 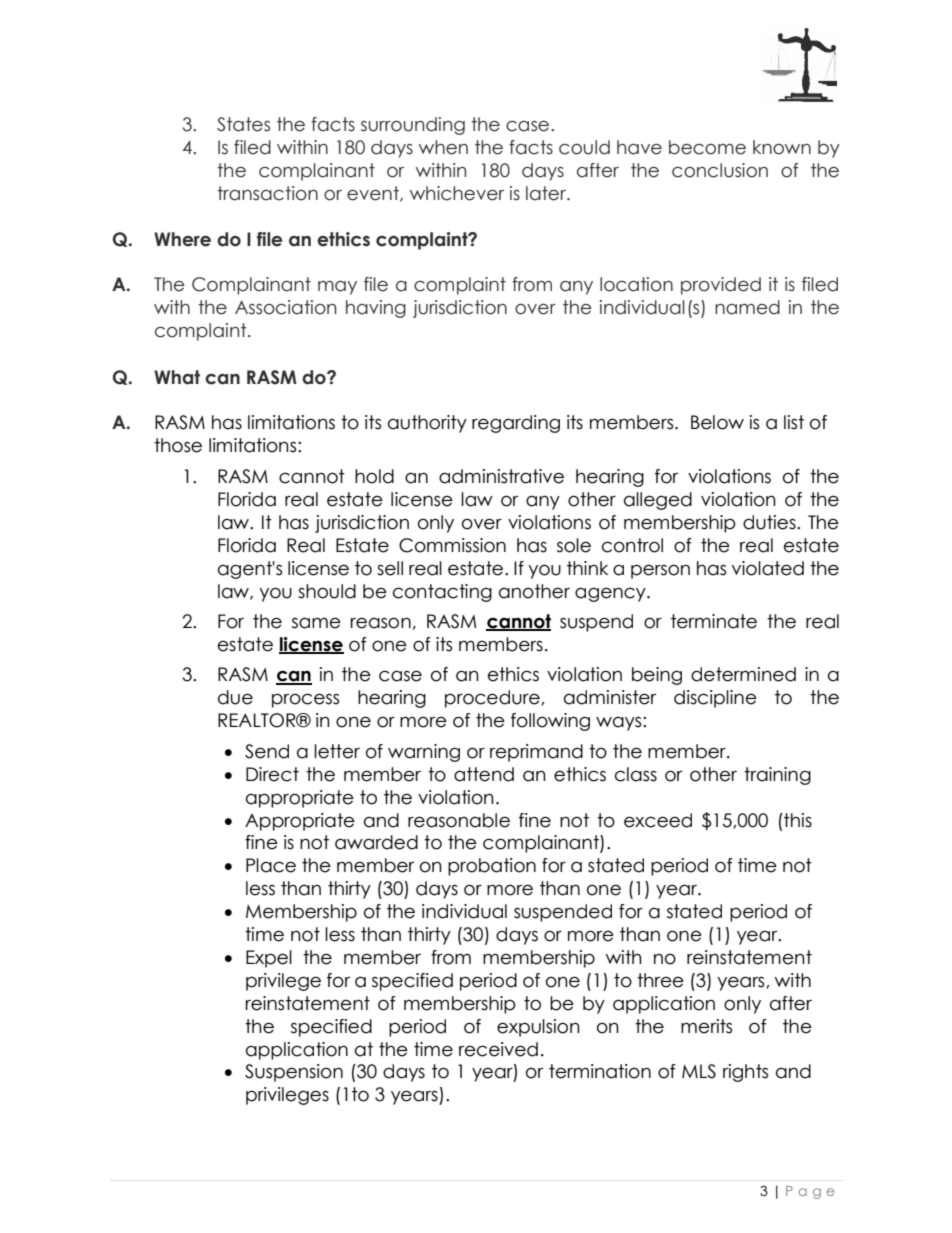 I want to click on States, so click(x=243, y=124).
